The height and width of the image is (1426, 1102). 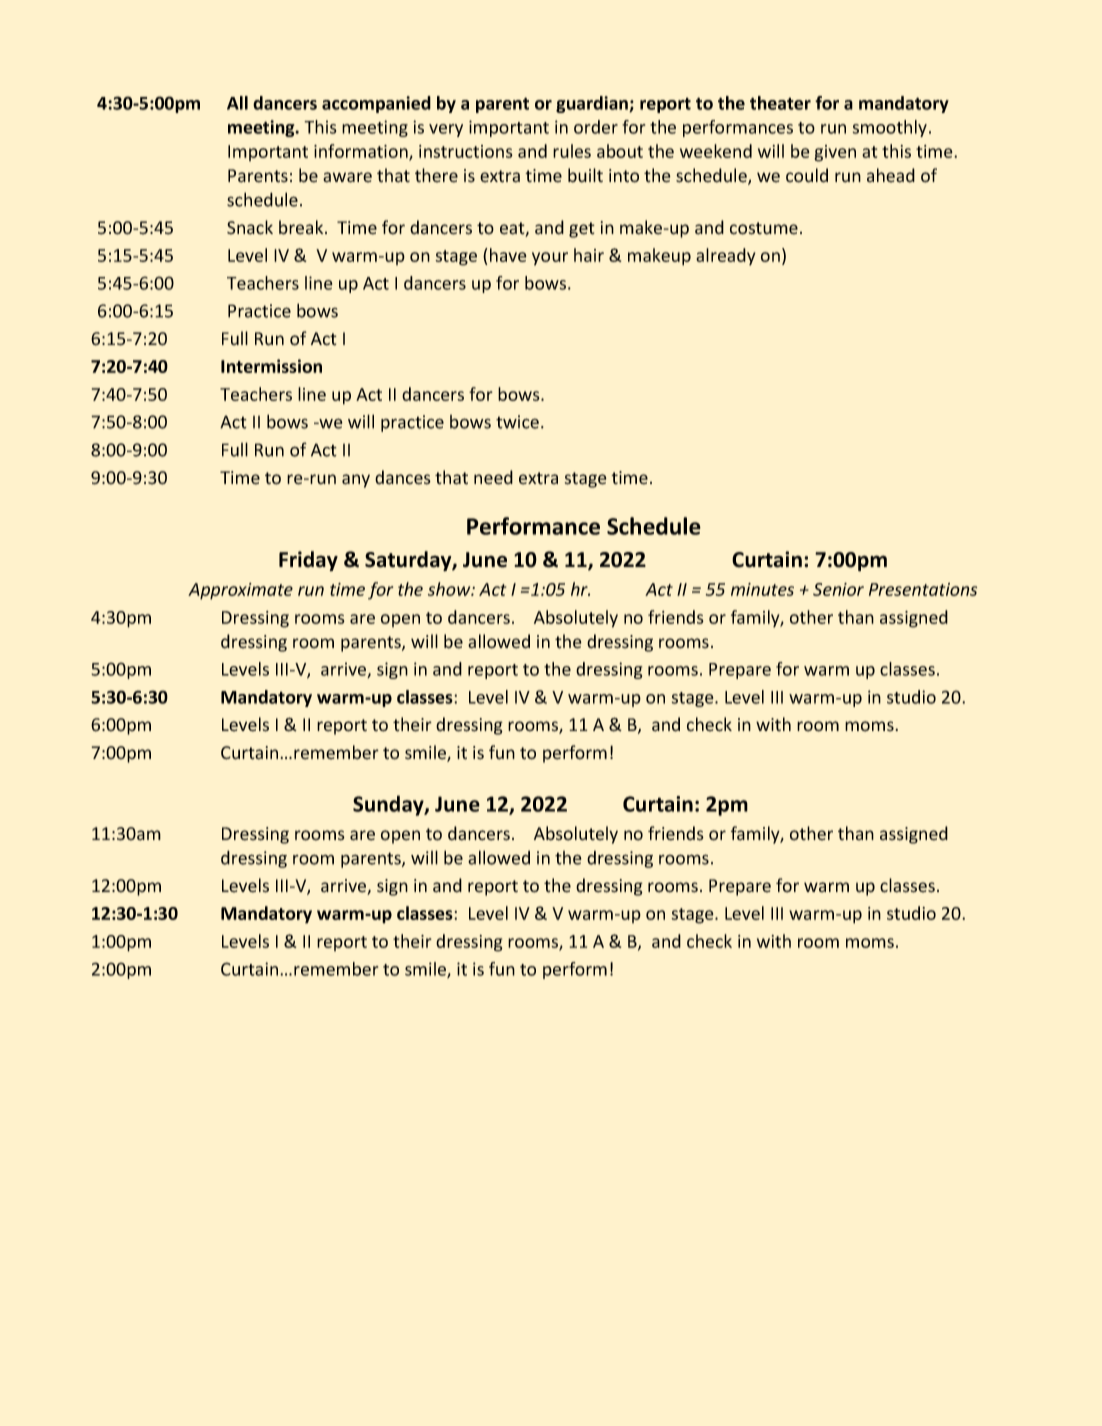 What do you see at coordinates (356, 481) in the image?
I see `any` at bounding box center [356, 481].
